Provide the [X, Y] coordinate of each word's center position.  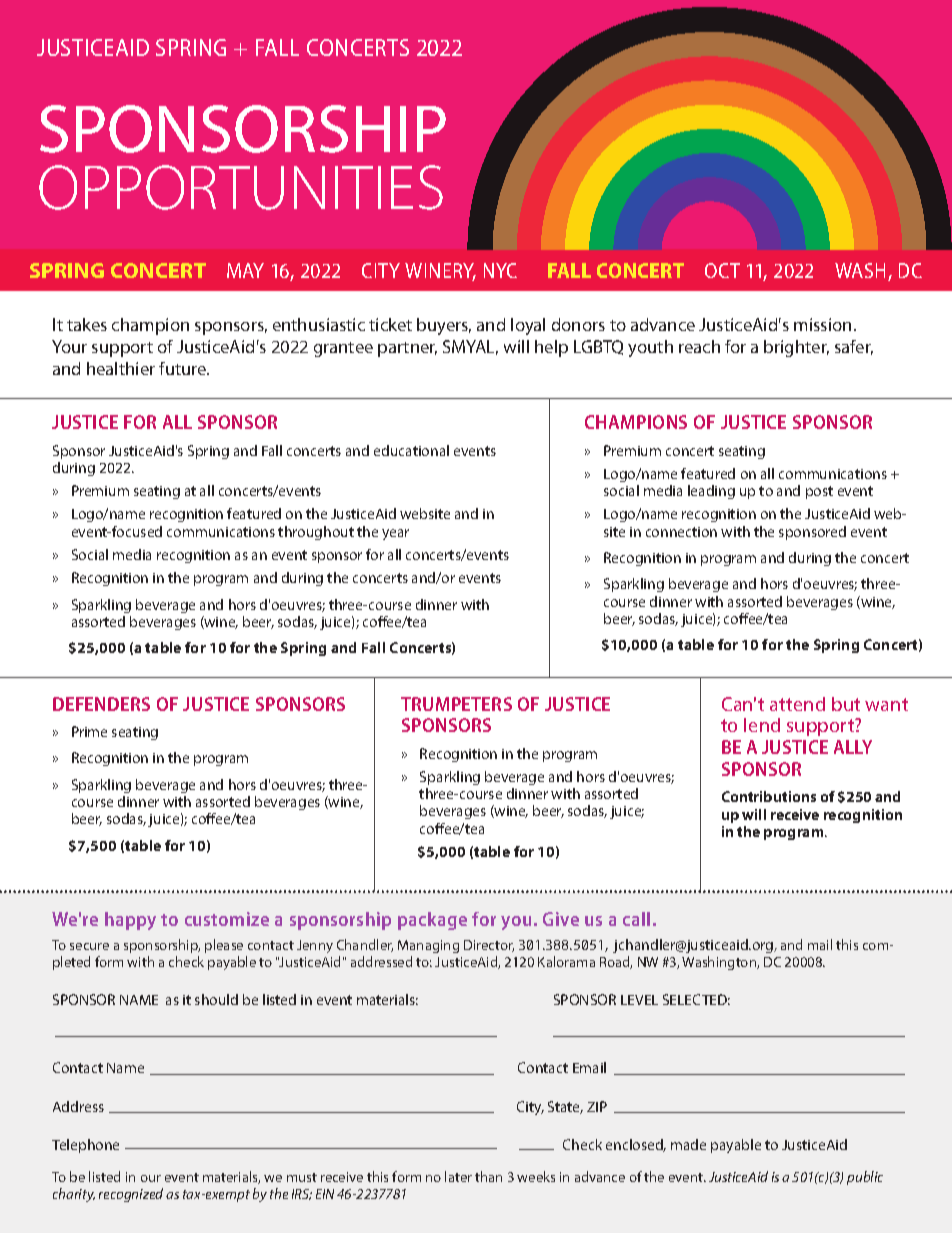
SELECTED [696, 999]
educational [411, 450]
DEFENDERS [101, 704]
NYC [500, 270]
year [395, 534]
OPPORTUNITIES [241, 187]
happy [130, 921]
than [488, 1176]
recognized [131, 1195]
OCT [722, 270]
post [819, 492]
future [184, 368]
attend [797, 704]
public [865, 1178]
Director [489, 946]
